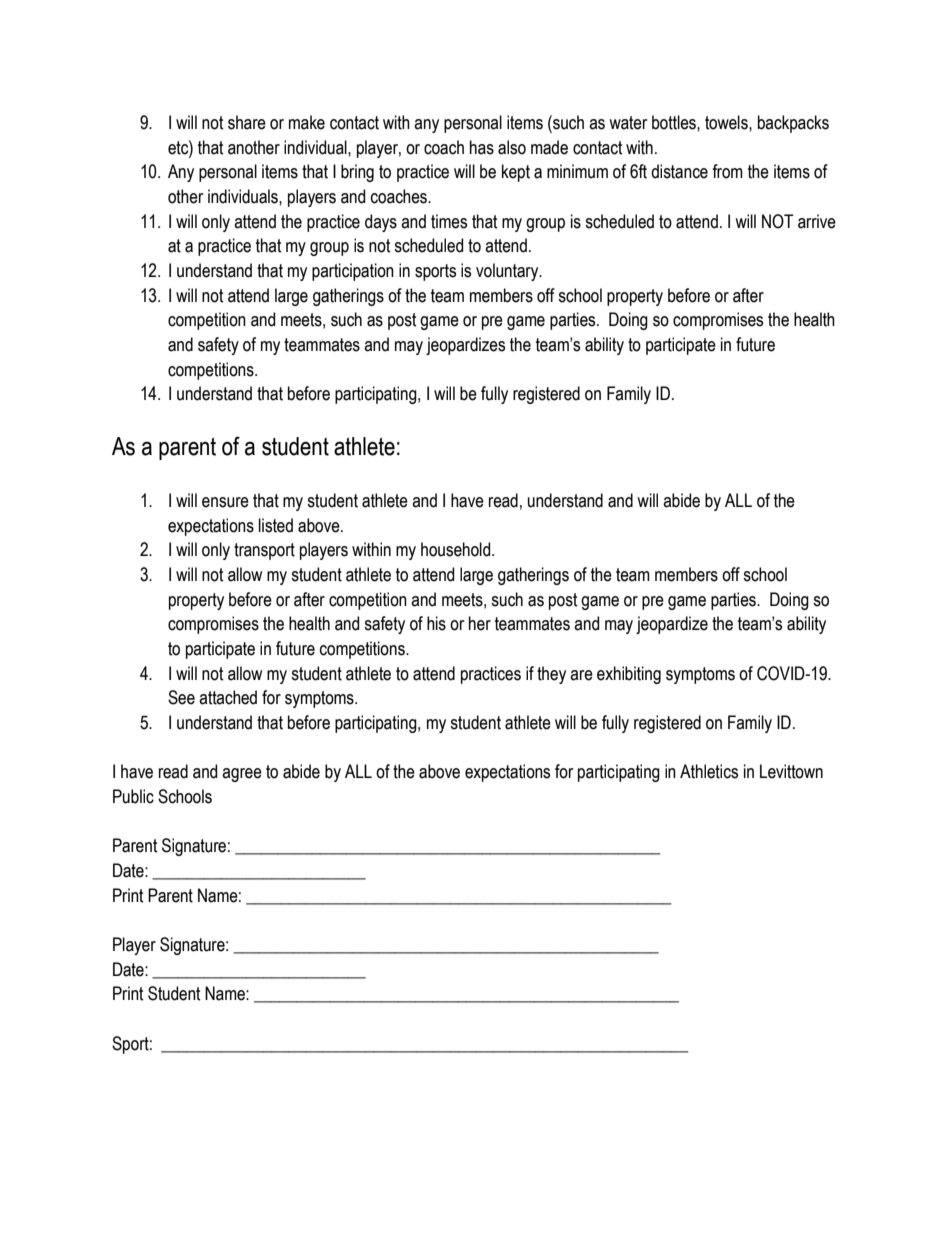 This screenshot has width=952, height=1233. I want to click on attached, so click(228, 697).
